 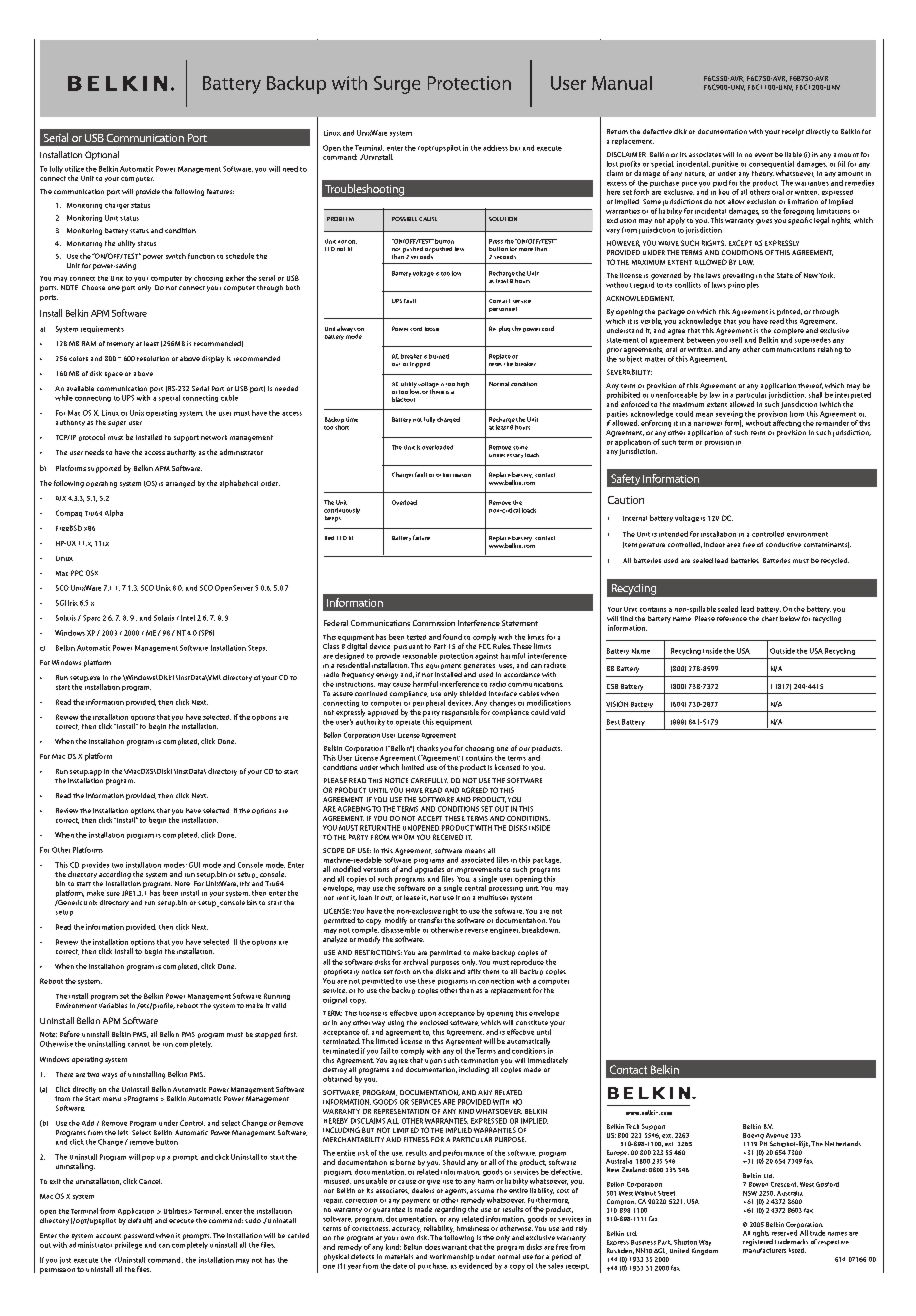 I want to click on continuously, so click(x=342, y=511).
